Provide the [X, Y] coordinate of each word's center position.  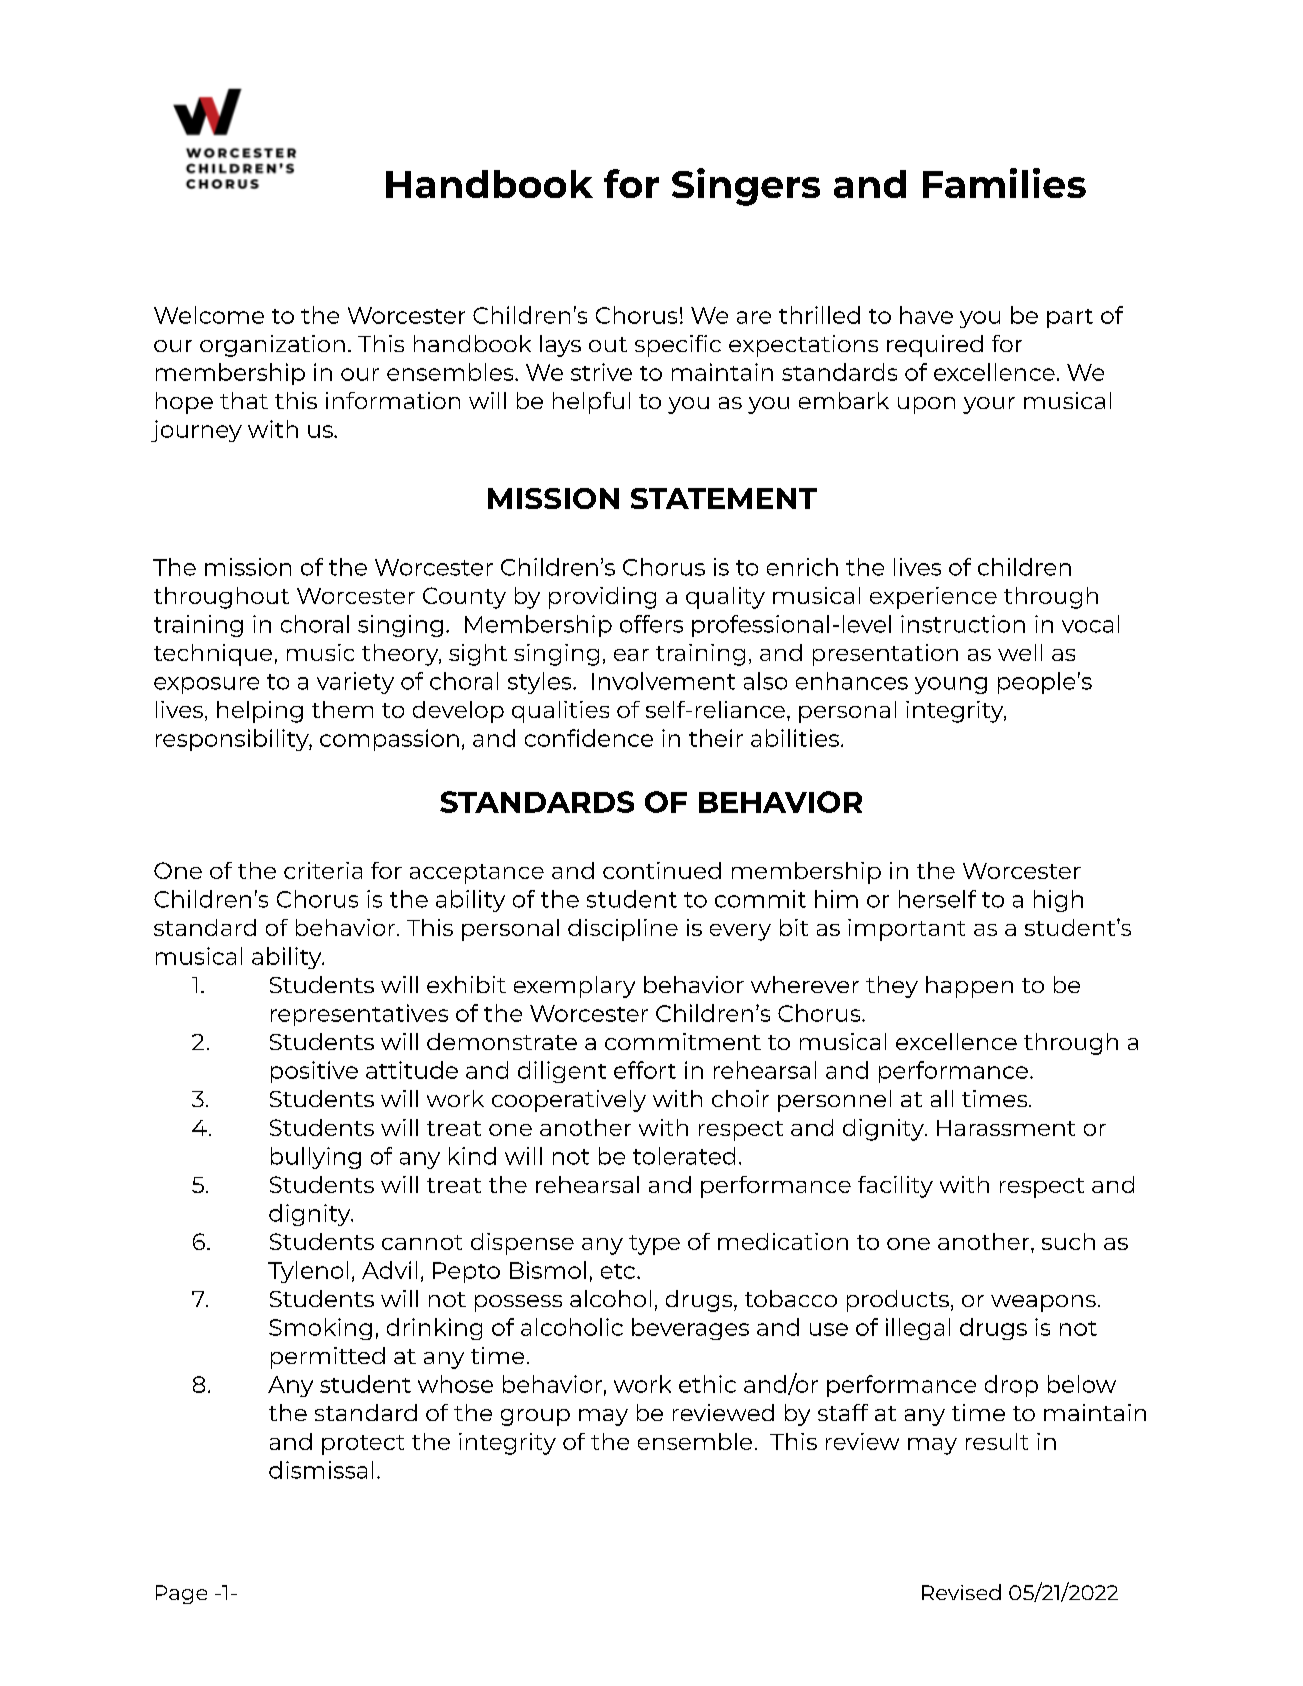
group [535, 1417]
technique [213, 655]
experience [933, 598]
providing [602, 598]
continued [662, 870]
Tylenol [308, 1272]
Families [1004, 183]
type [654, 1245]
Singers [746, 187]
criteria [323, 870]
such [1068, 1241]
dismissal [321, 1470]
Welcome [209, 315]
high [1058, 901]
